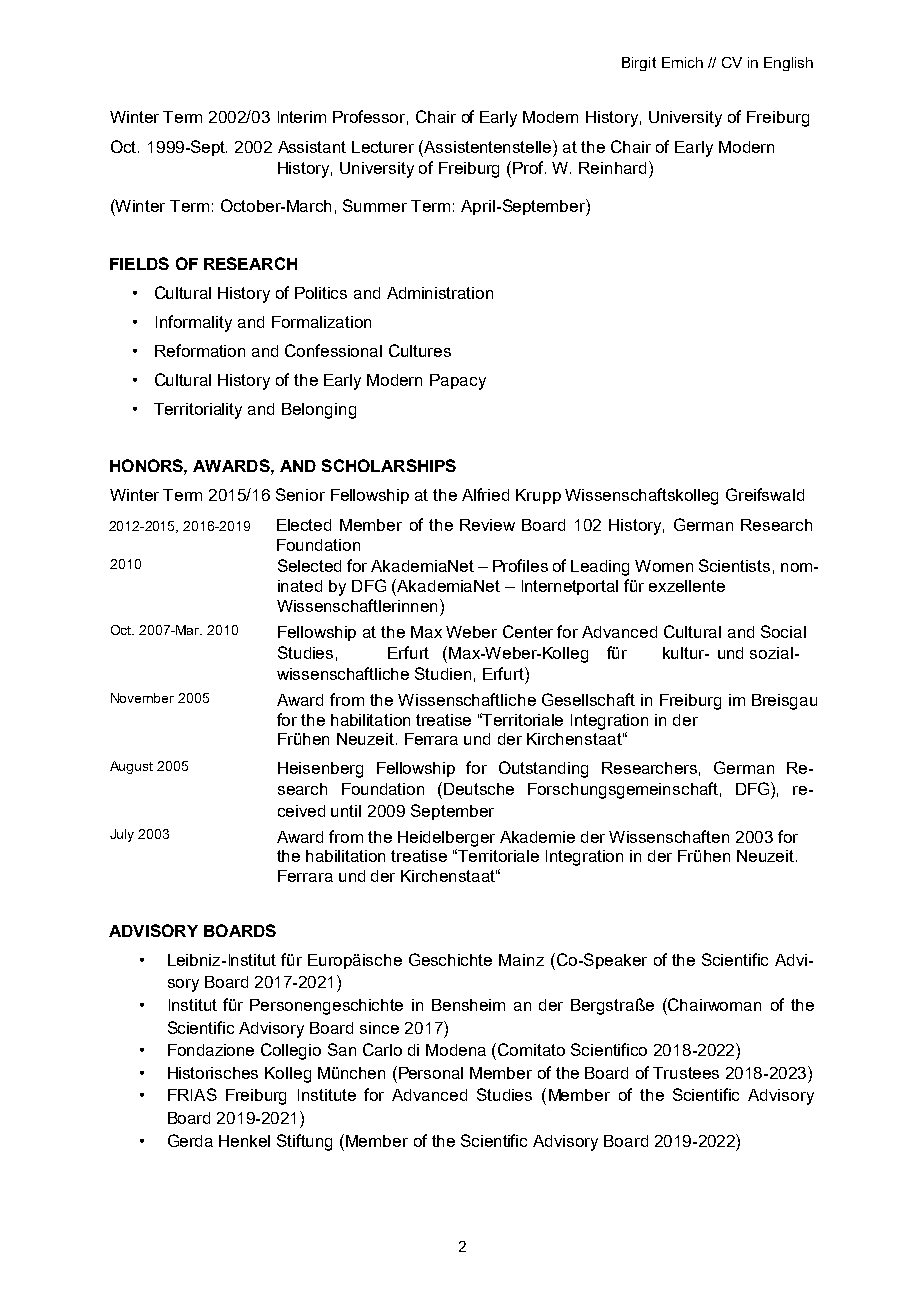  What do you see at coordinates (528, 631) in the screenshot?
I see `Center` at bounding box center [528, 631].
